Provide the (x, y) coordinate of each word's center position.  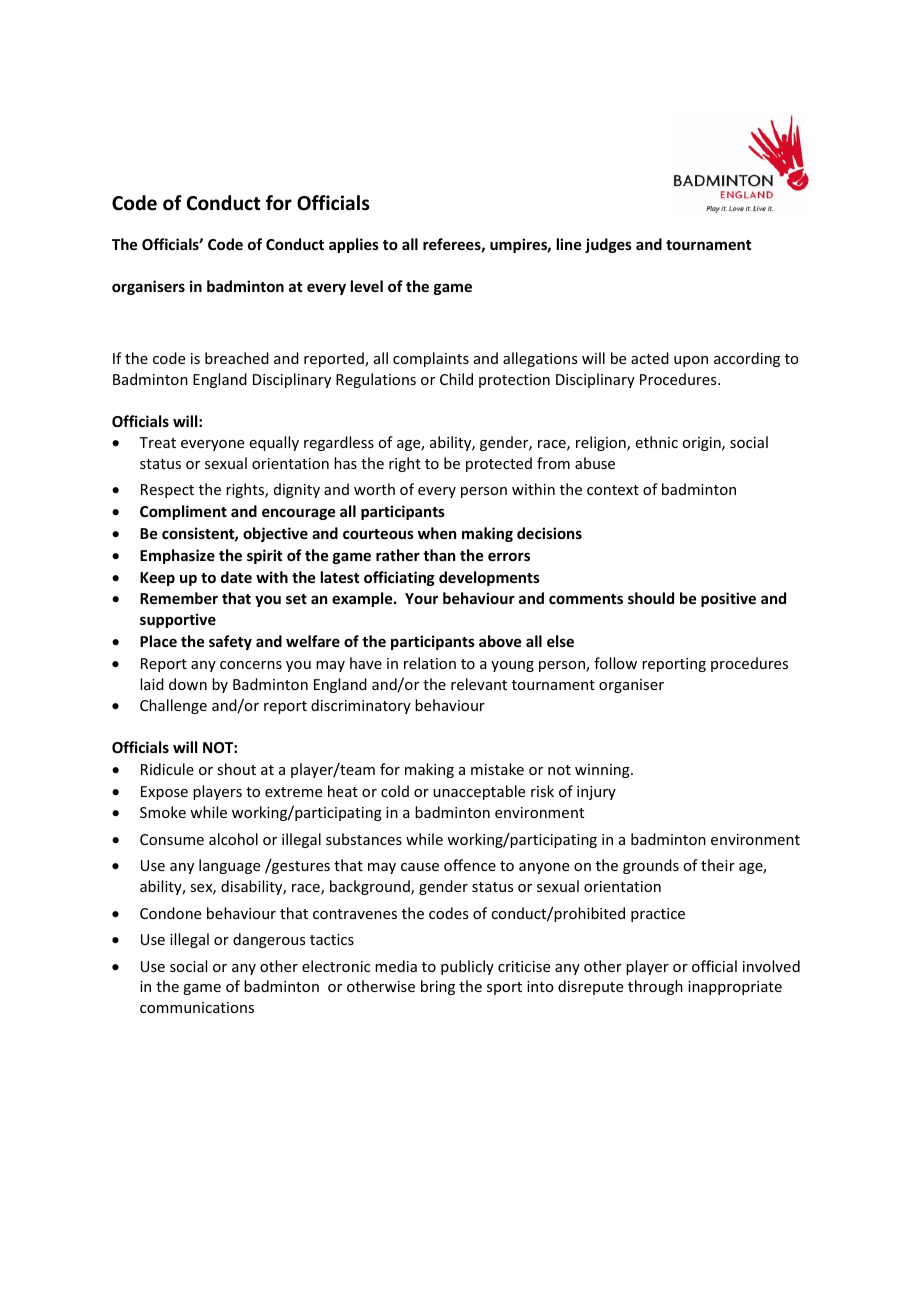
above (500, 641)
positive (728, 599)
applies (354, 245)
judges (608, 245)
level (367, 286)
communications (197, 1007)
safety (230, 642)
